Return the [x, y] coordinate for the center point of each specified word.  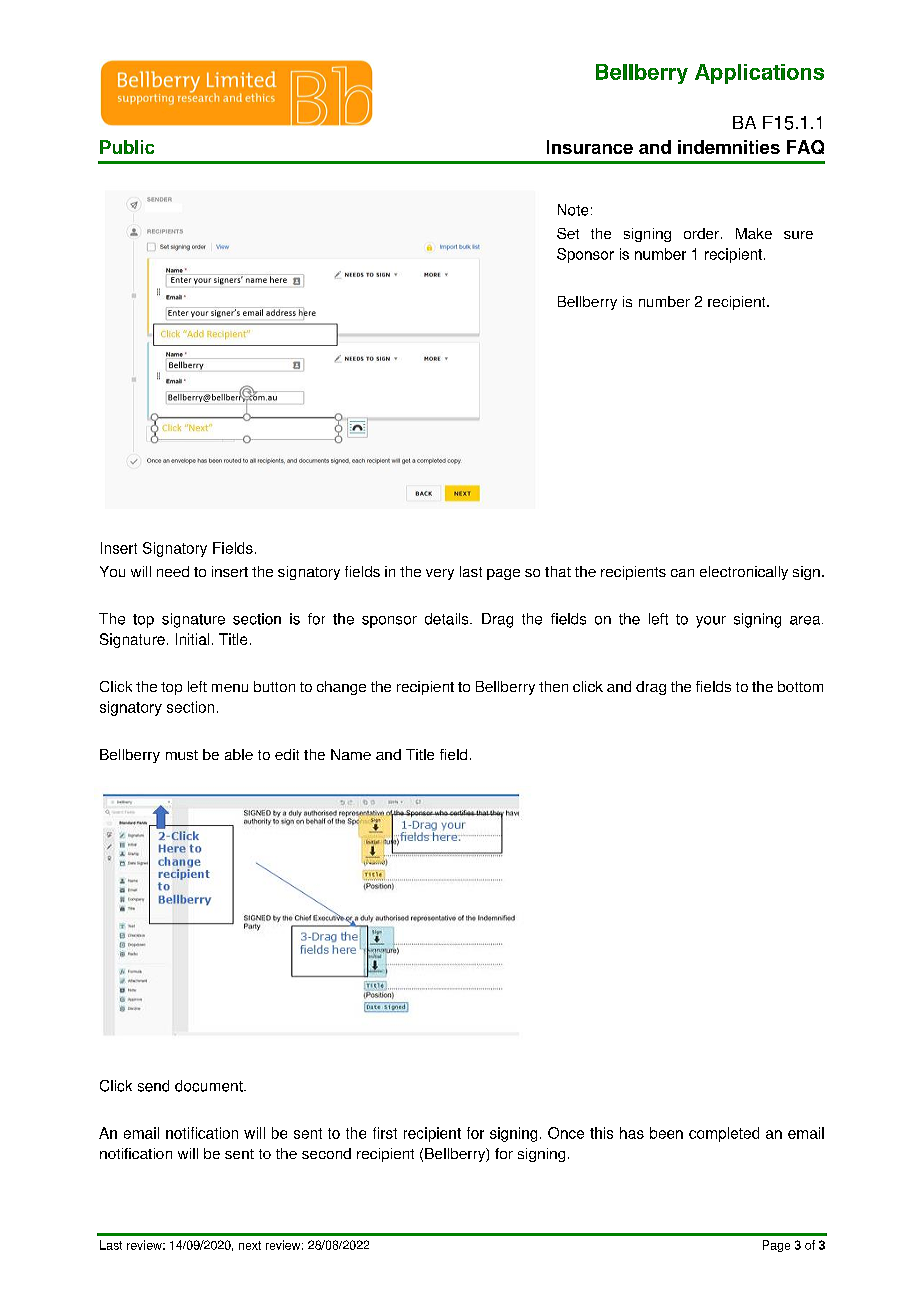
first [385, 1133]
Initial [192, 639]
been [666, 1133]
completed [724, 1134]
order [703, 233]
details [448, 619]
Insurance [590, 147]
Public [127, 147]
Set [568, 233]
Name [351, 754]
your [711, 622]
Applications [759, 74]
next [250, 1245]
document [210, 1086]
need [173, 571]
